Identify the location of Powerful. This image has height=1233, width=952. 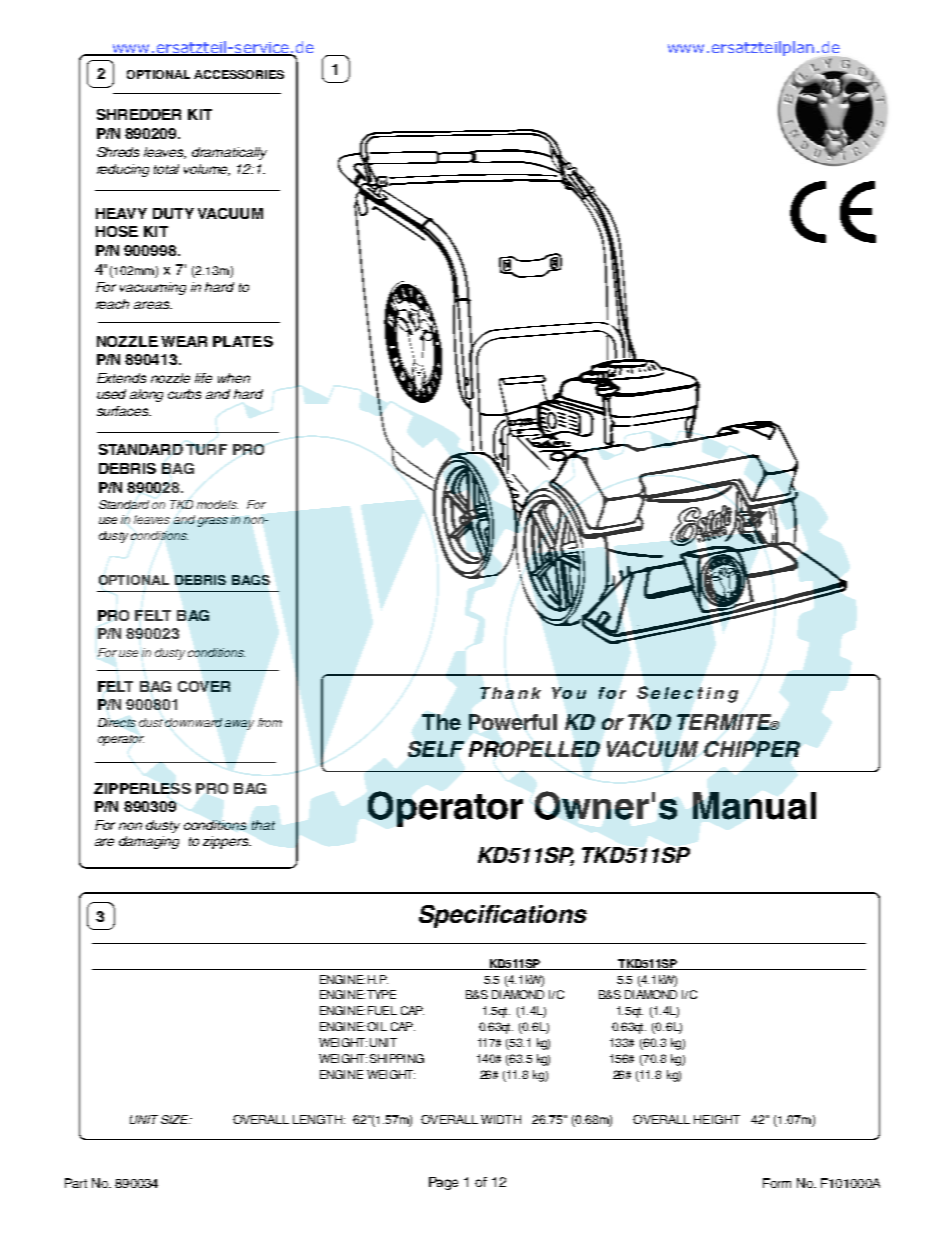
(513, 722).
